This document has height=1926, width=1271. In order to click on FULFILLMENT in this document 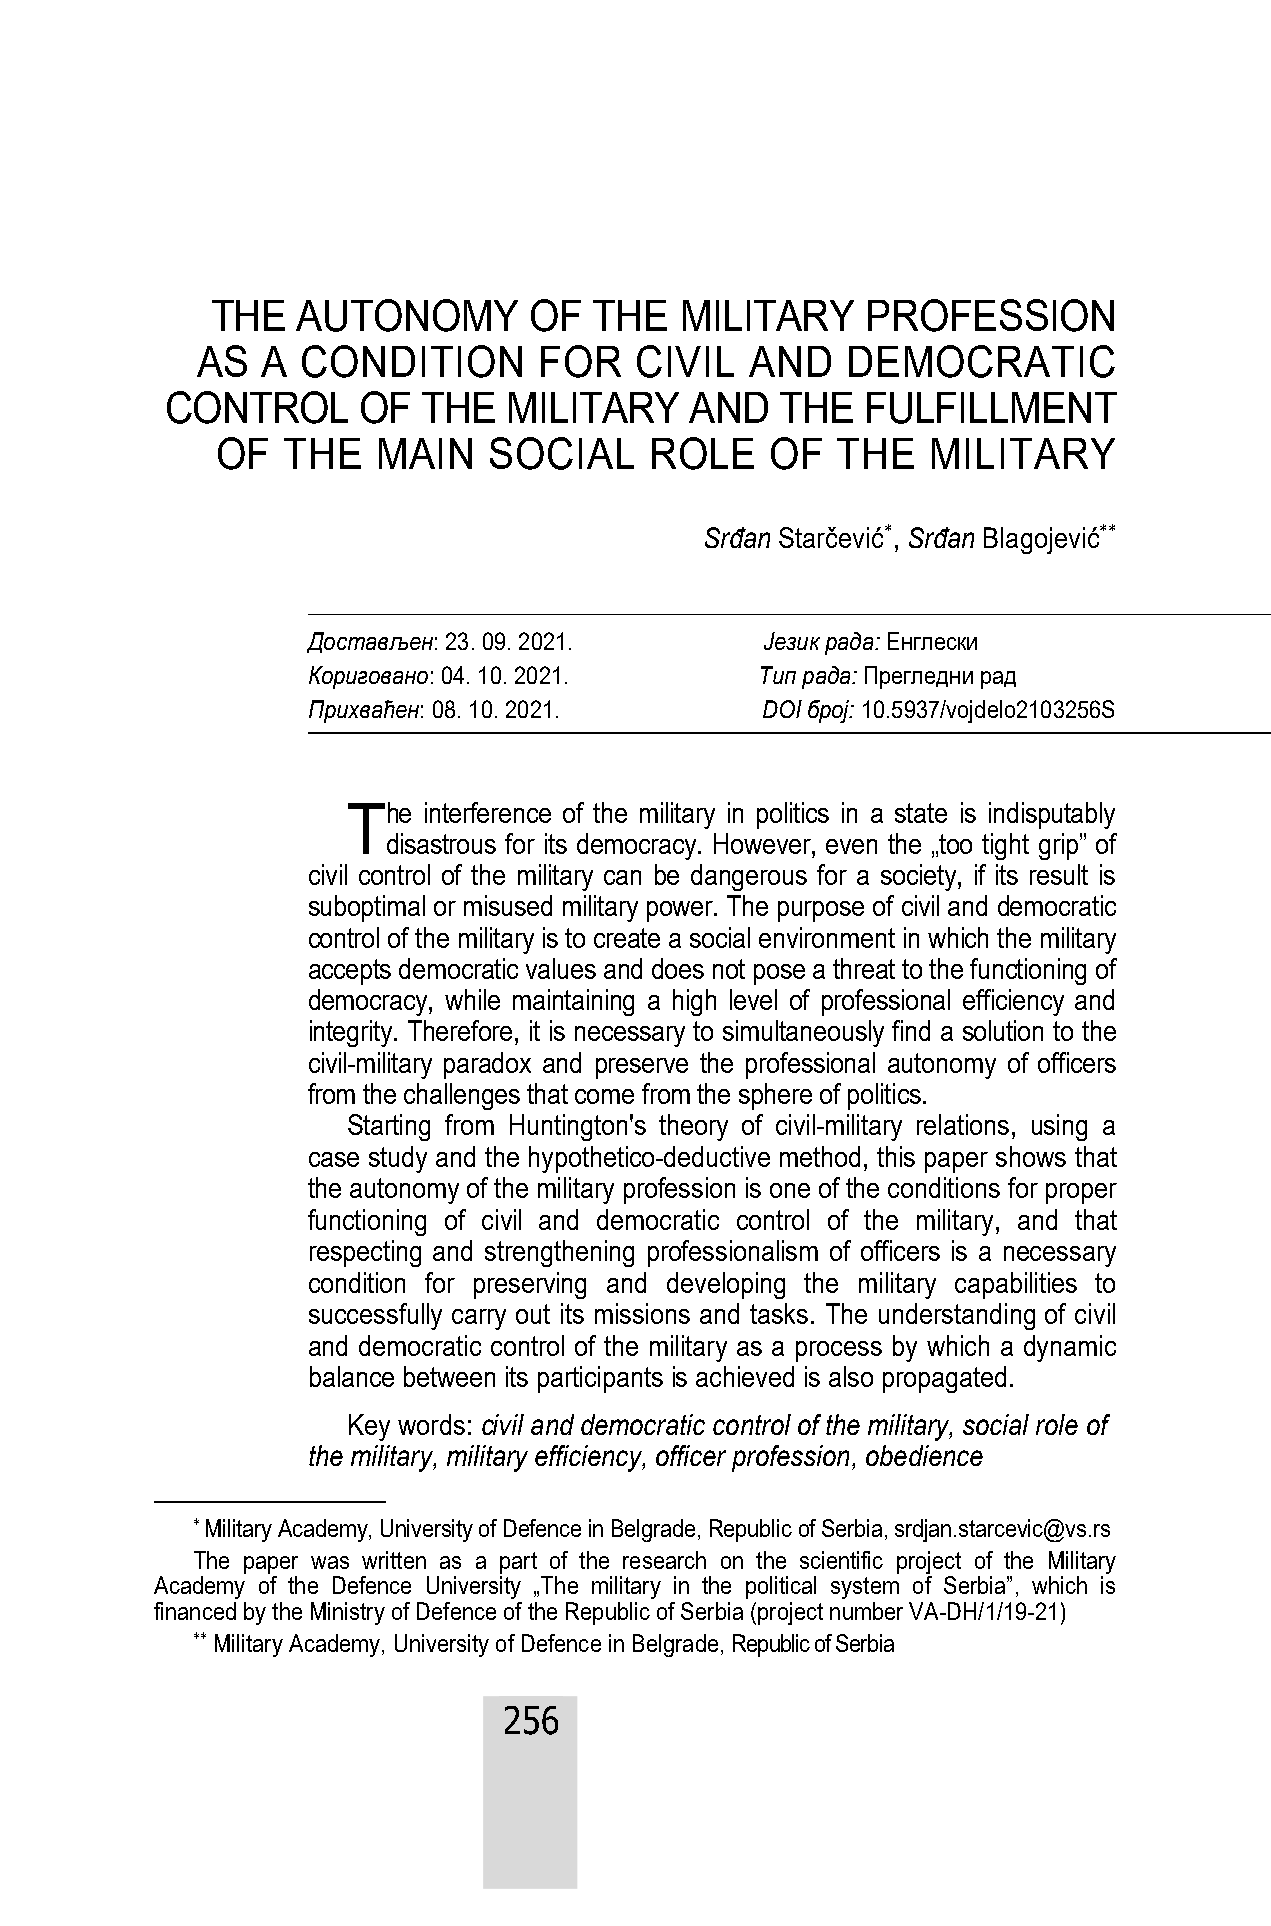, I will do `click(992, 408)`.
